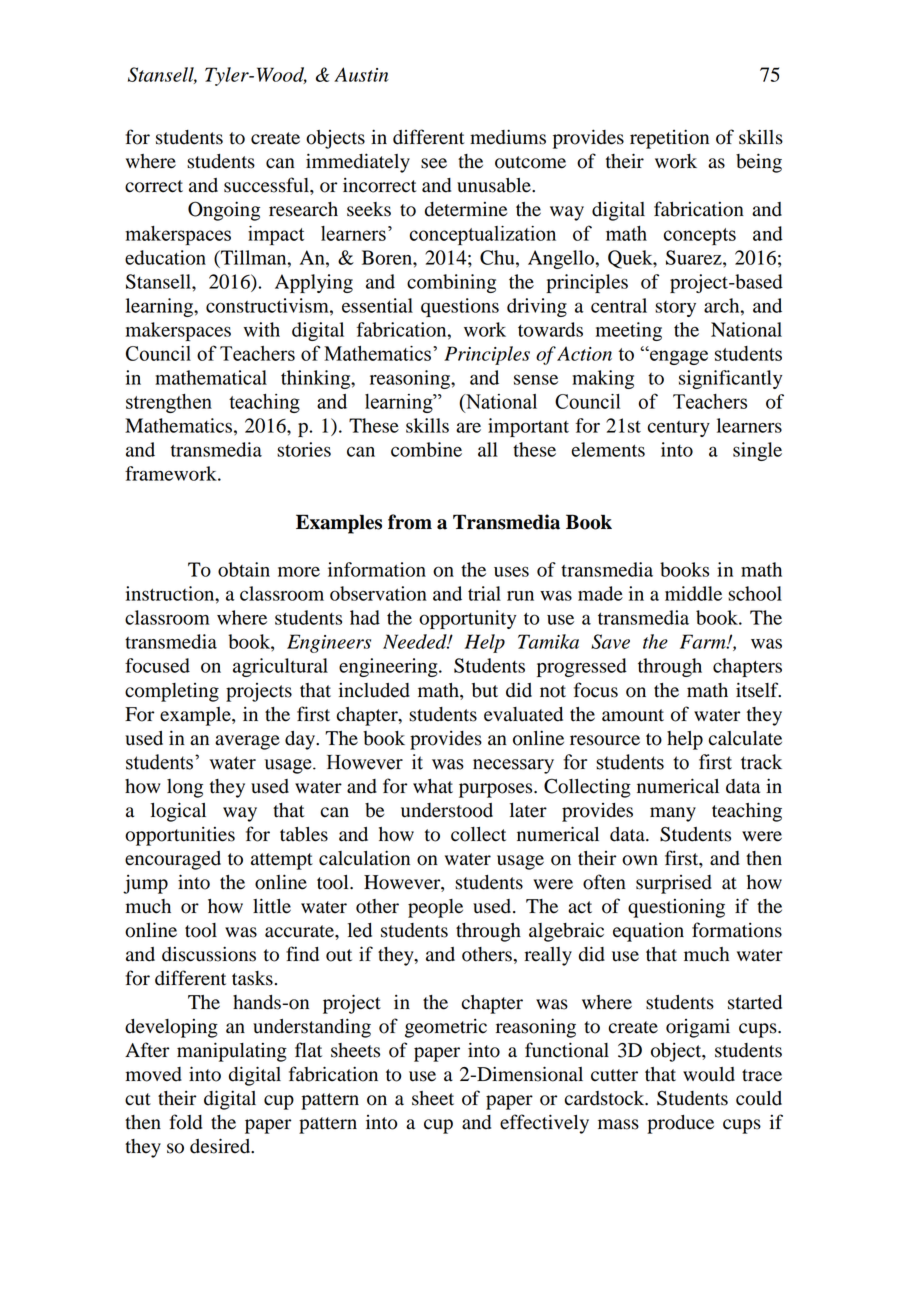 Image resolution: width=908 pixels, height=1316 pixels. I want to click on fold, so click(185, 1122).
